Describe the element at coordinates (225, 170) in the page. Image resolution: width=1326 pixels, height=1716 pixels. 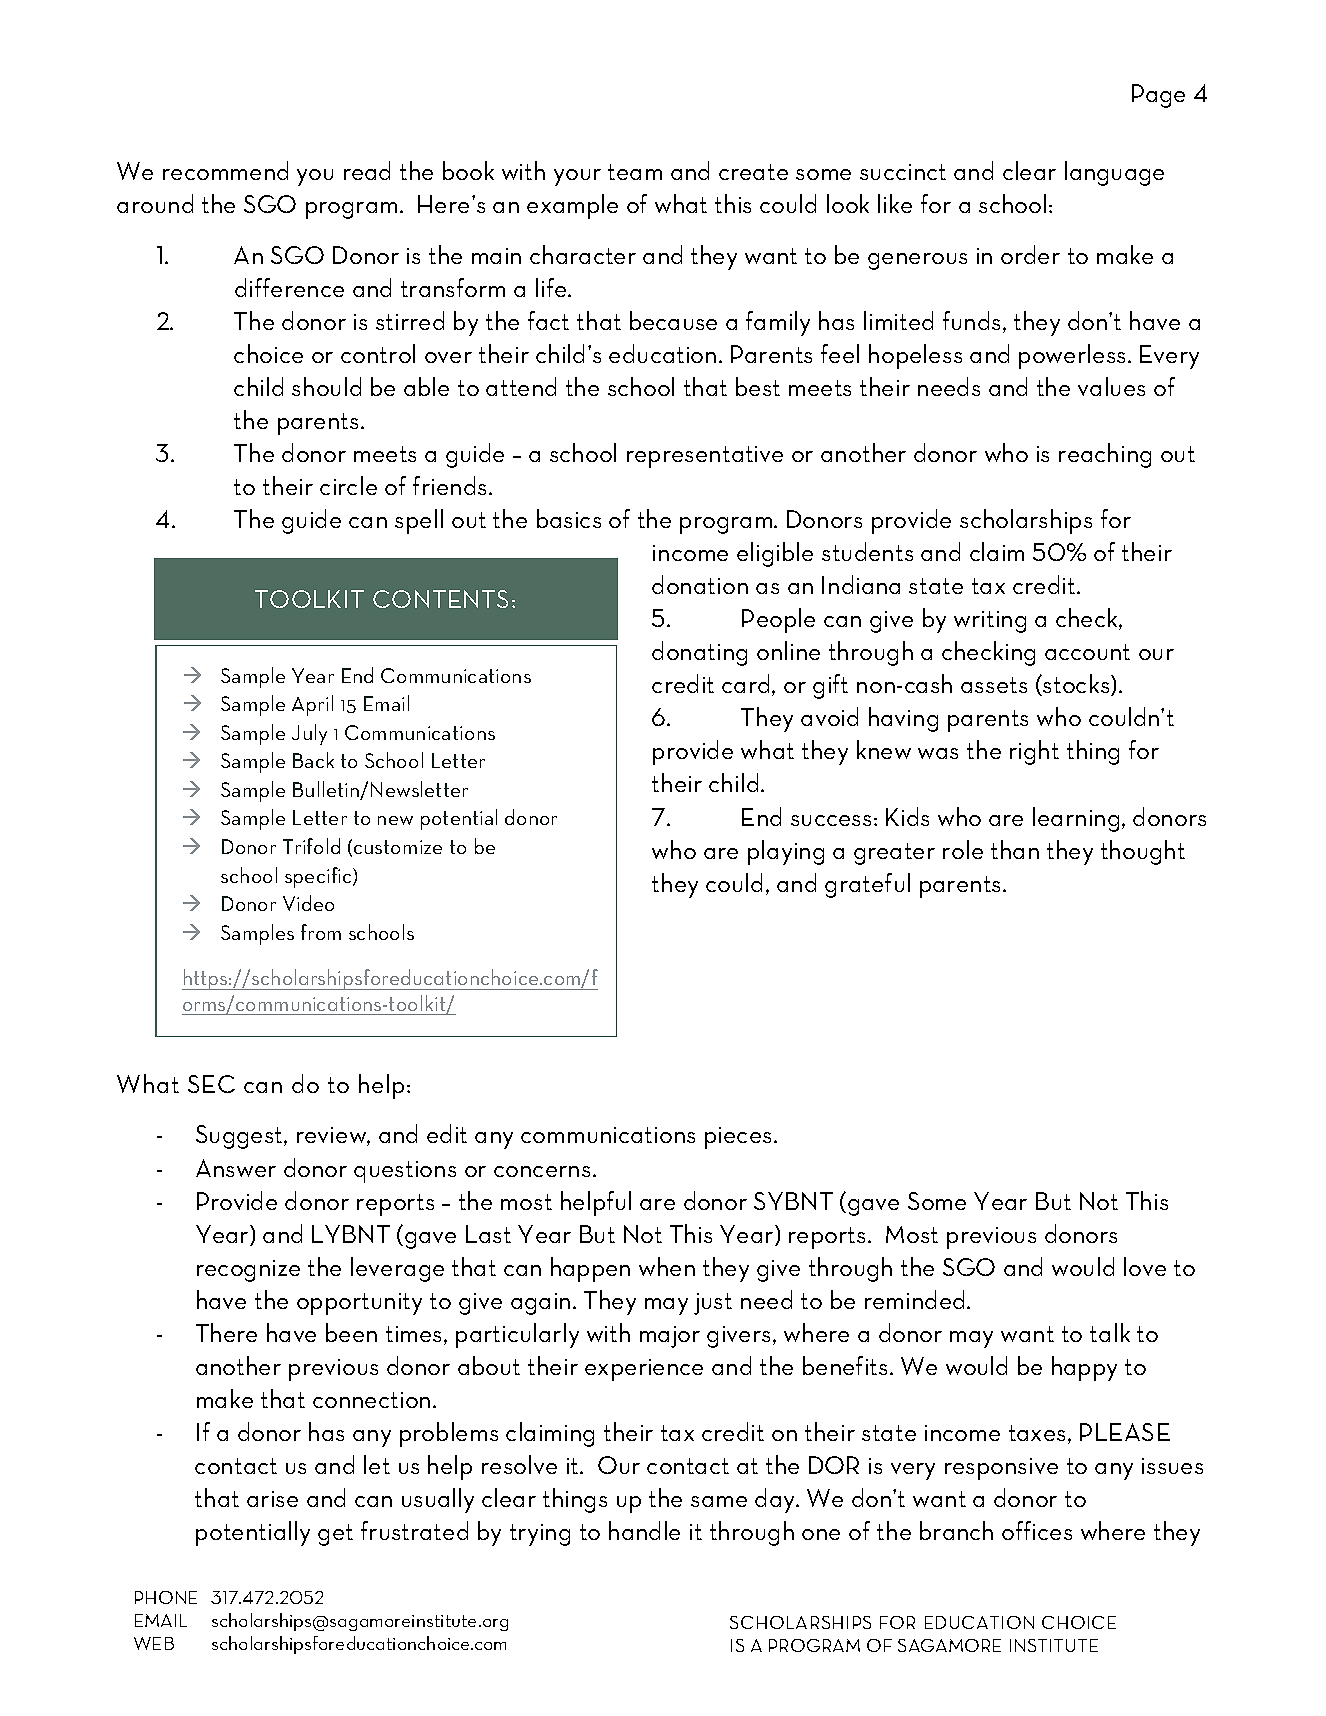
I see `recommend` at that location.
